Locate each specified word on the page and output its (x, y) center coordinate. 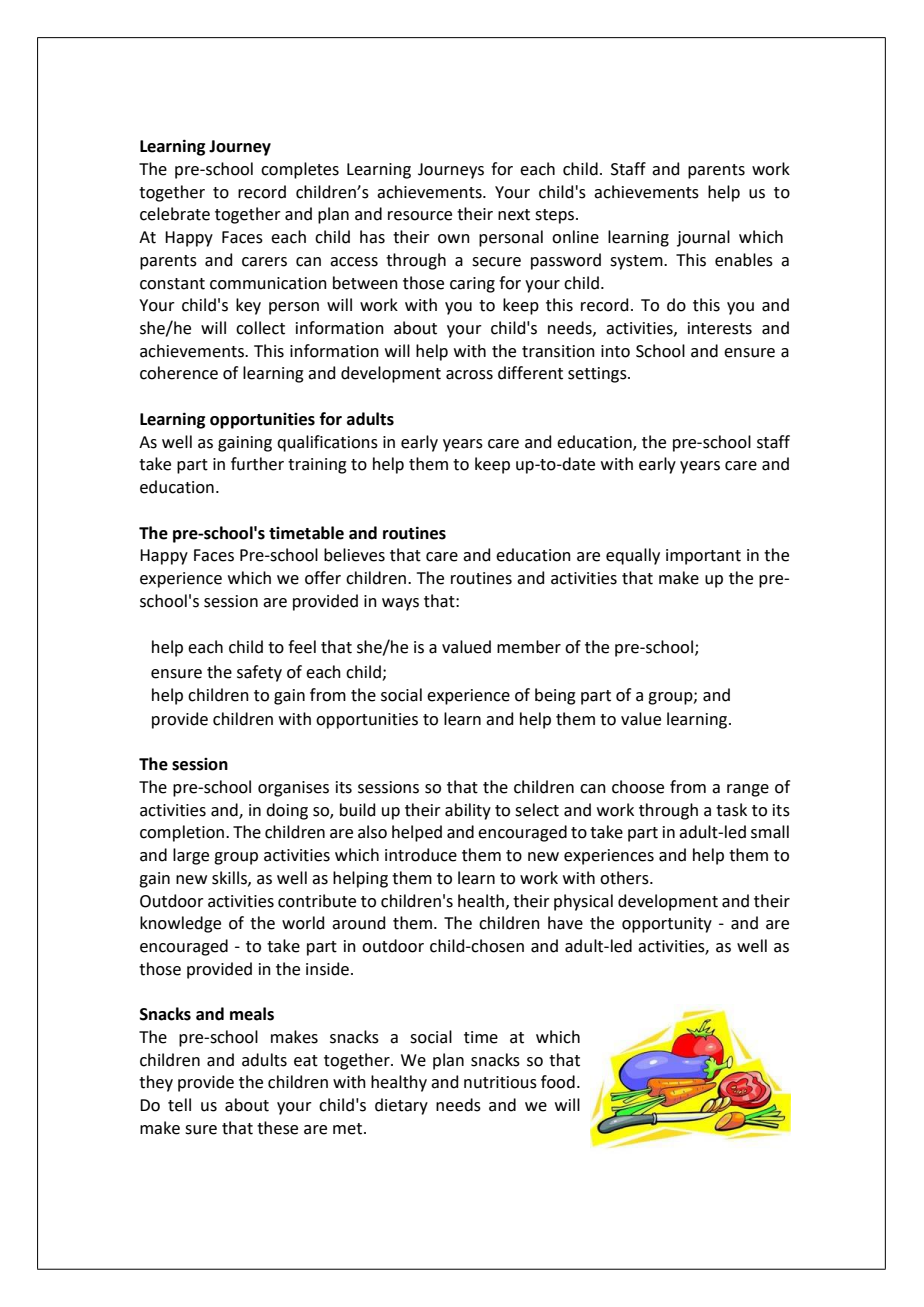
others (625, 878)
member (529, 647)
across (469, 375)
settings (598, 375)
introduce (421, 855)
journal (703, 238)
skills (230, 878)
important (703, 557)
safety (259, 673)
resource (420, 216)
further (257, 464)
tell (179, 1105)
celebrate (175, 214)
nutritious (500, 1082)
